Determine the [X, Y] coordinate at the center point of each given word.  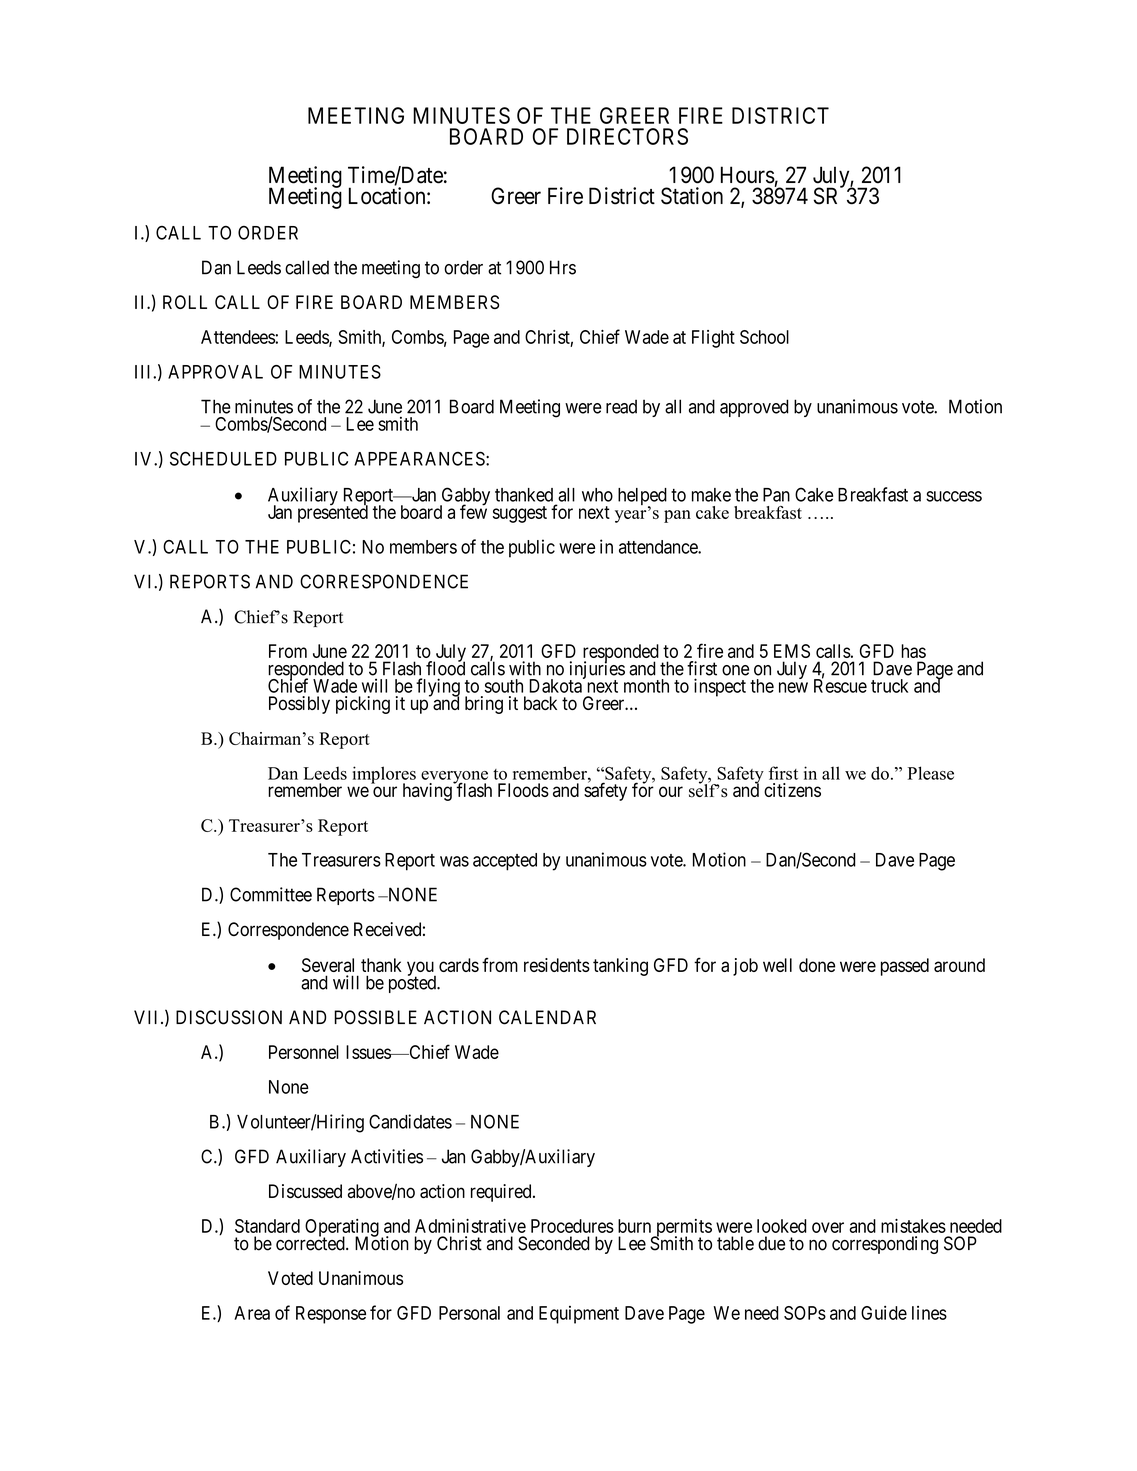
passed [905, 967]
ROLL [185, 302]
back [540, 703]
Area [252, 1313]
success [954, 496]
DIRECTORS [627, 136]
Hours [748, 175]
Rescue [840, 685]
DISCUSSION [229, 1017]
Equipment [579, 1315]
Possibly [299, 705]
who [597, 495]
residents [557, 965]
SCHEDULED [223, 458]
